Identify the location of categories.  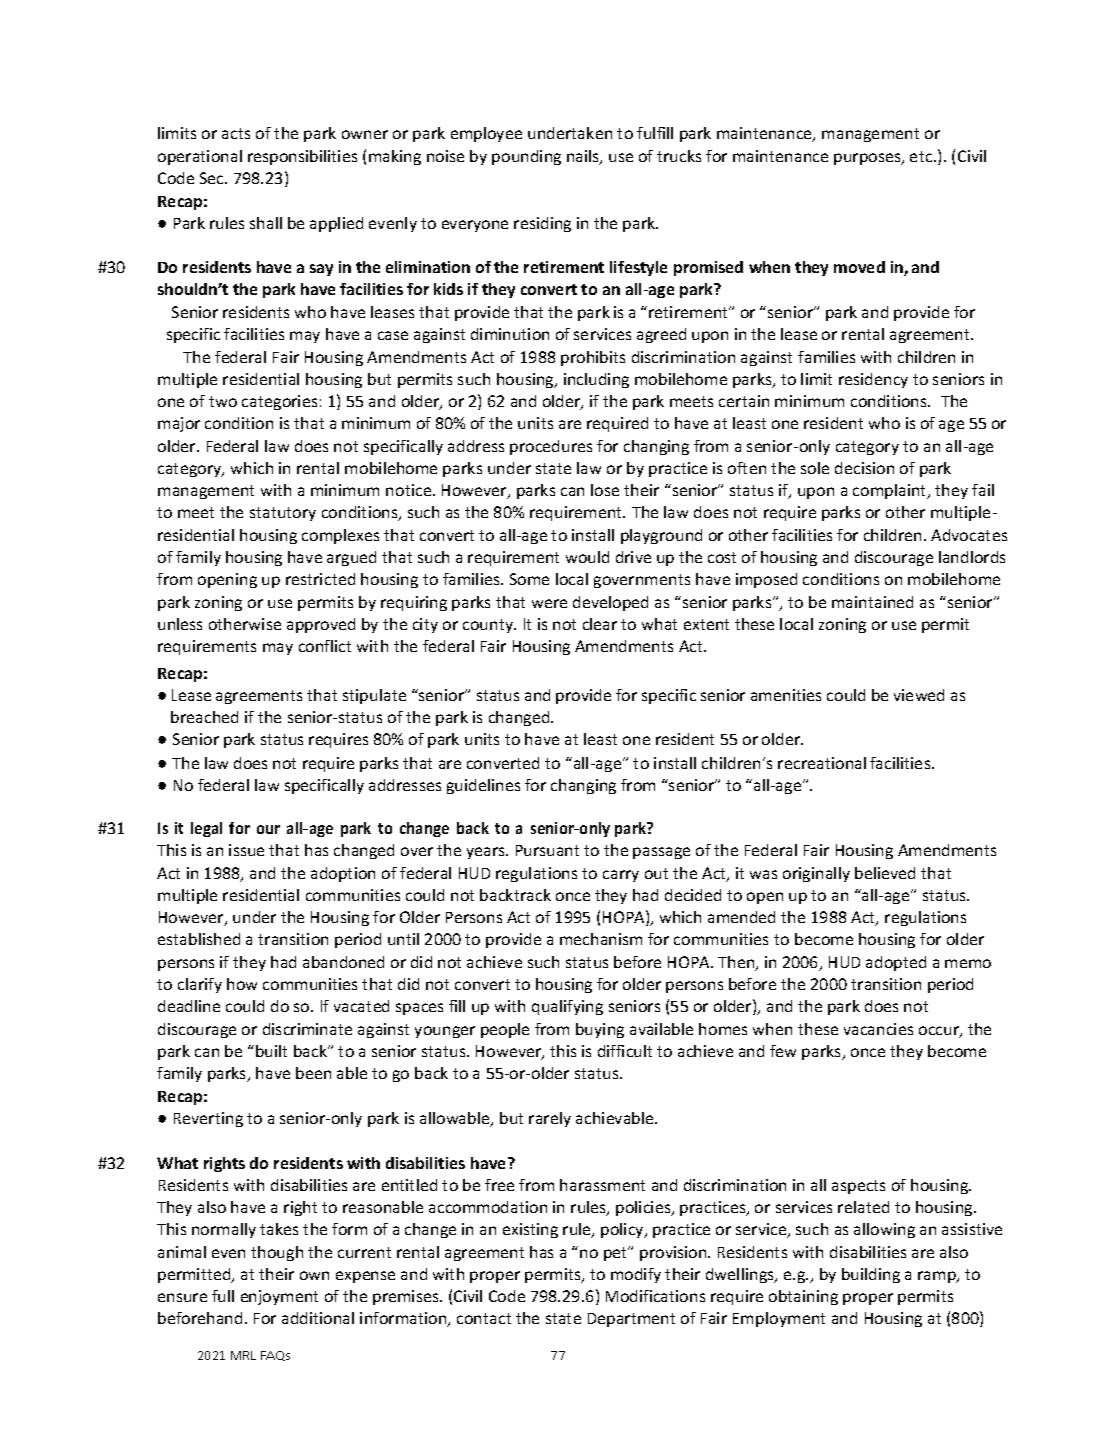
(279, 402).
